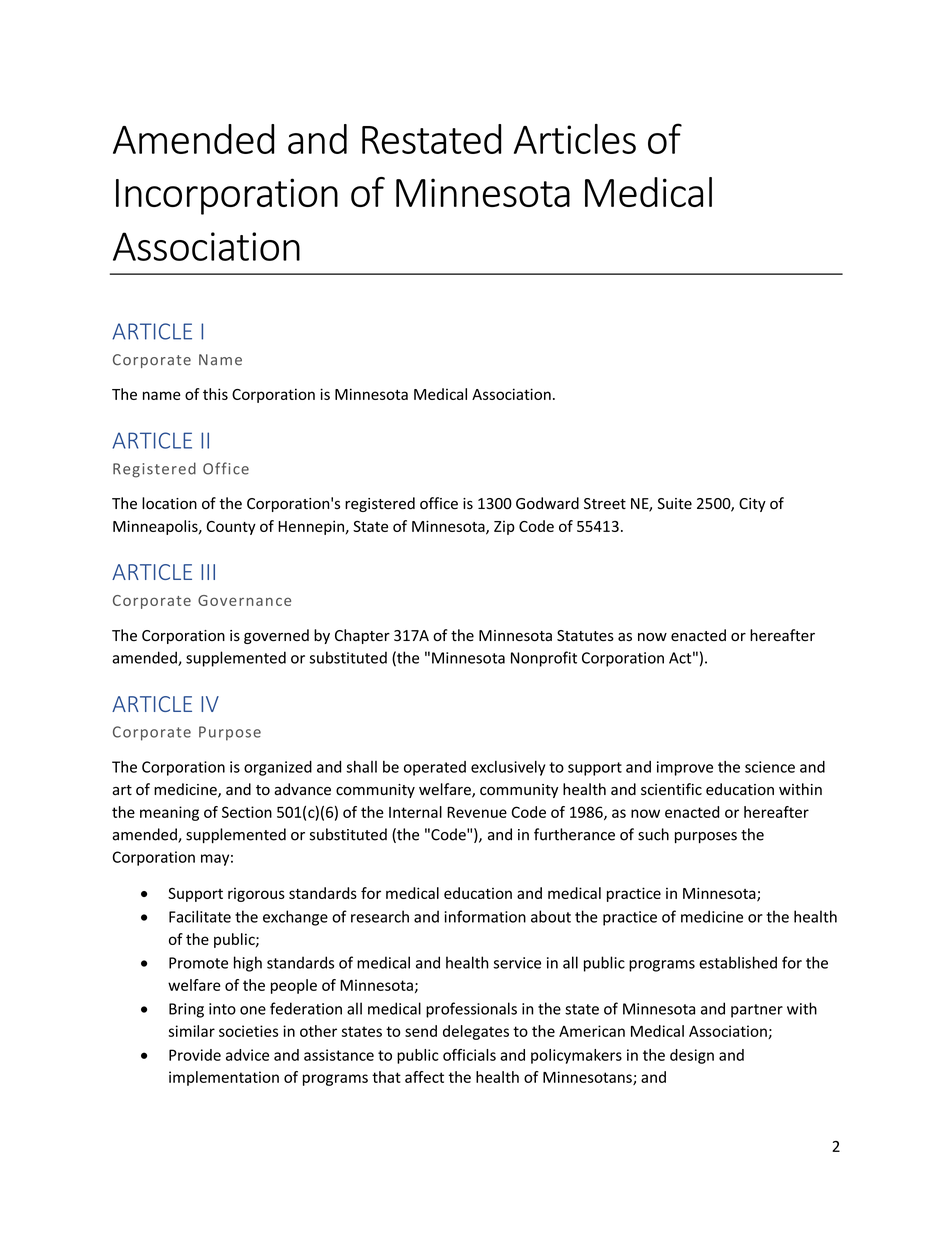  I want to click on such, so click(653, 834).
